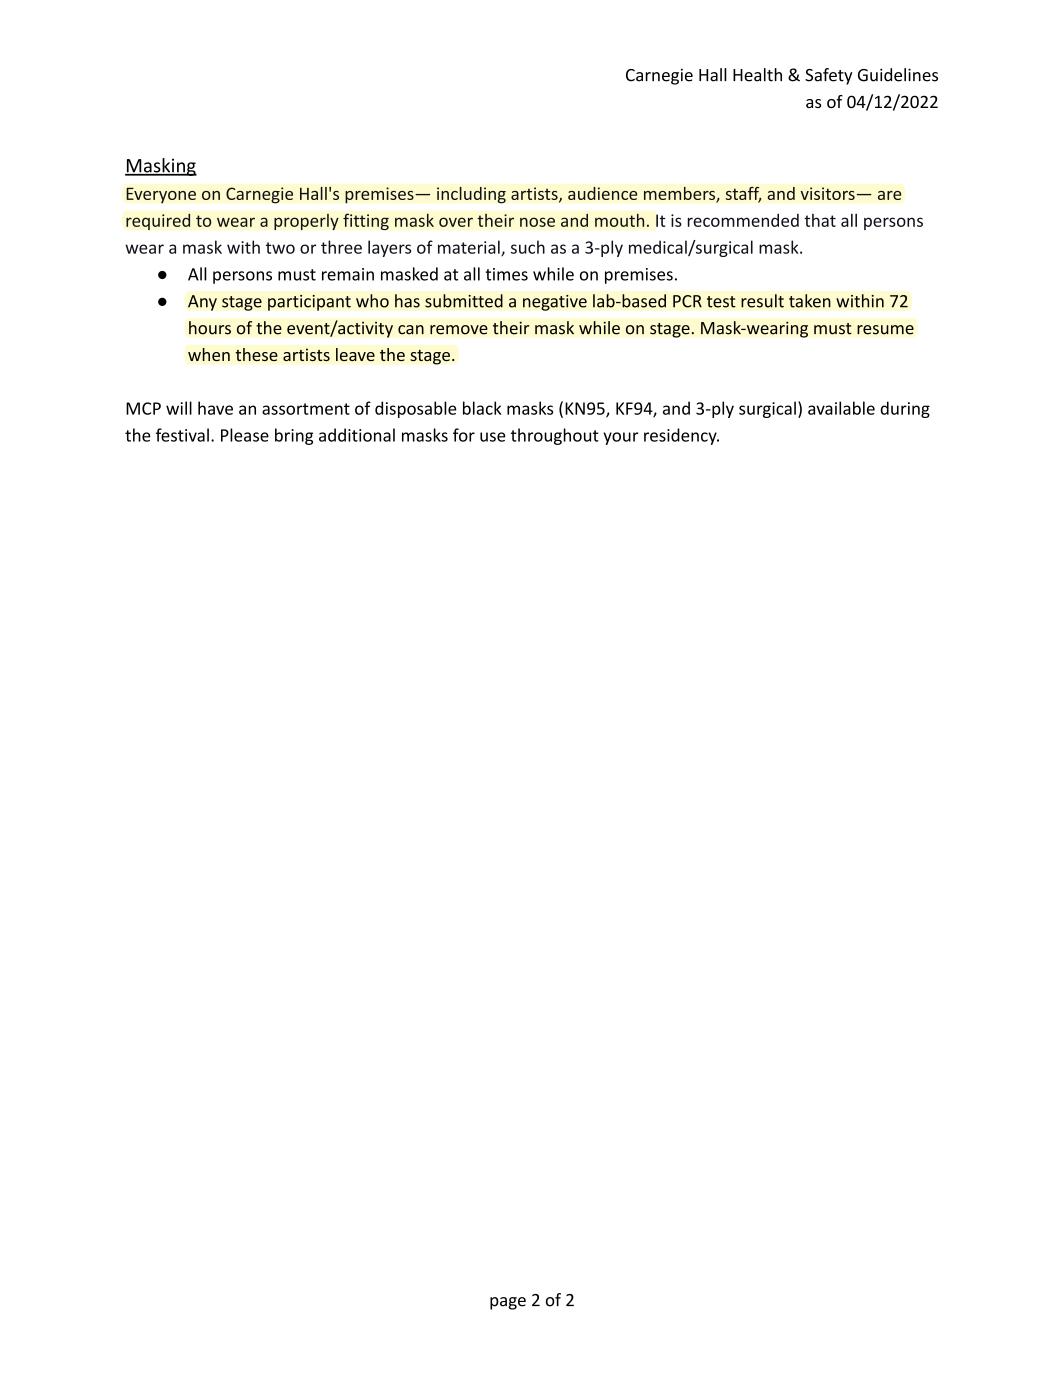  I want to click on available, so click(841, 408).
